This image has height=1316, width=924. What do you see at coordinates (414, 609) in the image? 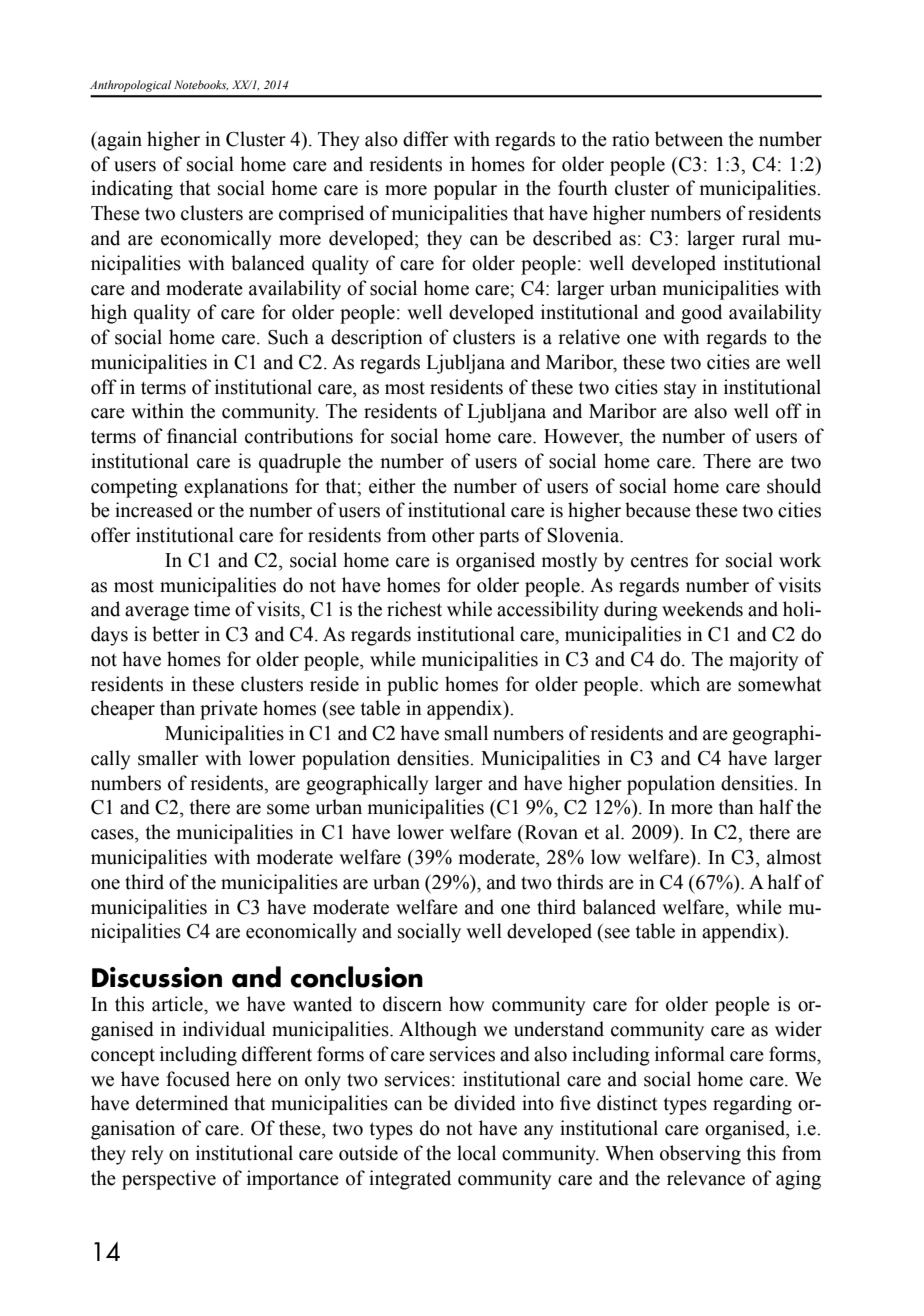
I see `richest` at bounding box center [414, 609].
